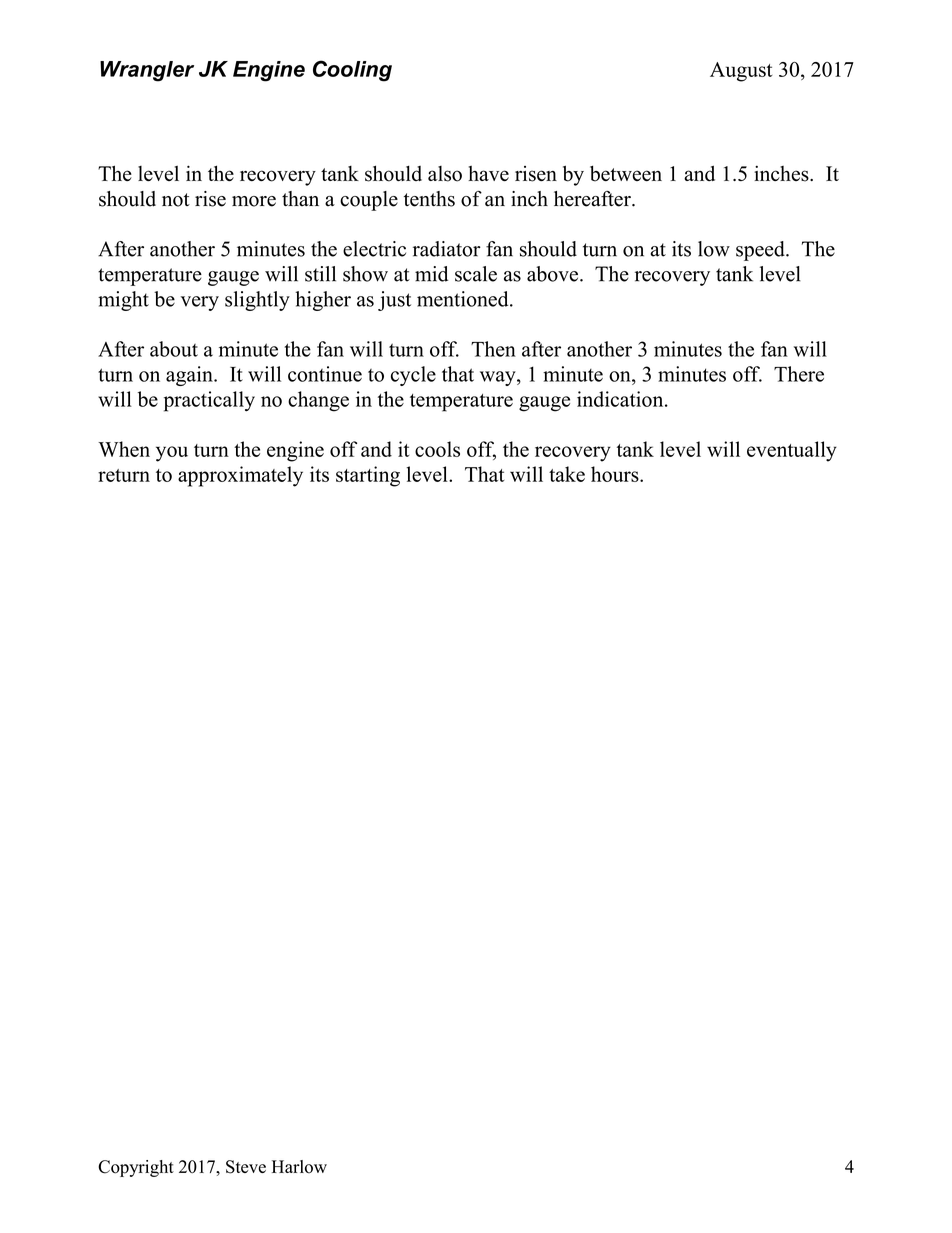  What do you see at coordinates (246, 1167) in the image?
I see `Steve` at bounding box center [246, 1167].
